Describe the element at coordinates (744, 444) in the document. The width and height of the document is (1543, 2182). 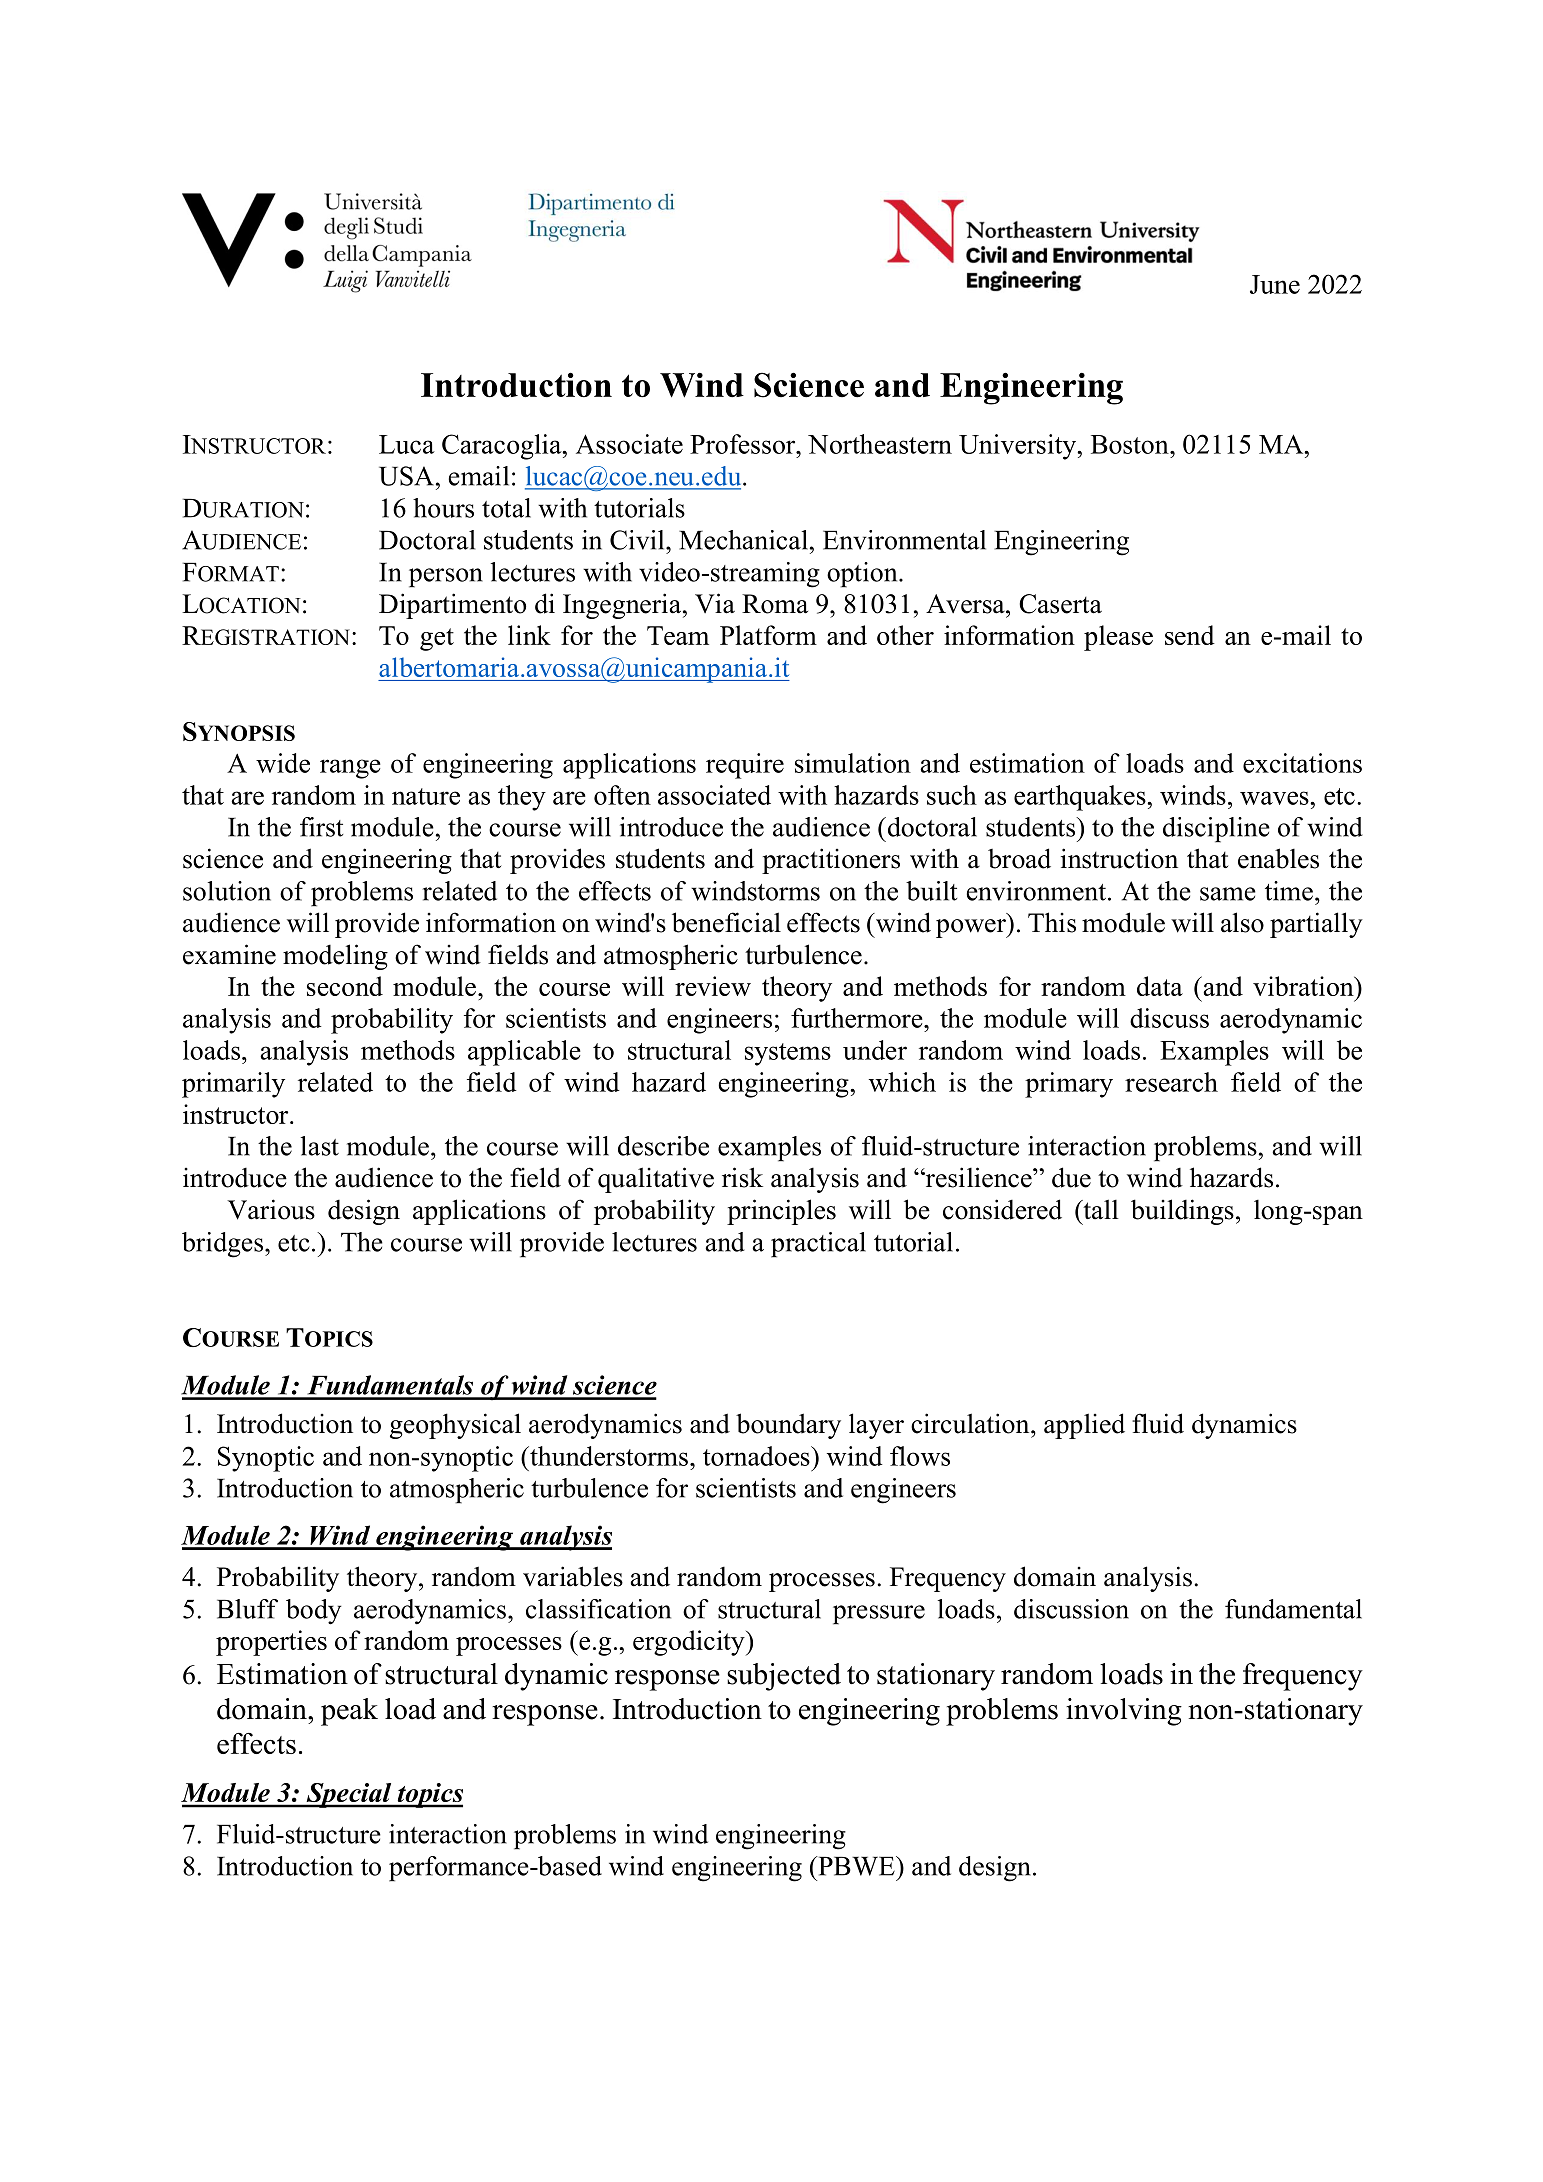
I see `Professor` at that location.
